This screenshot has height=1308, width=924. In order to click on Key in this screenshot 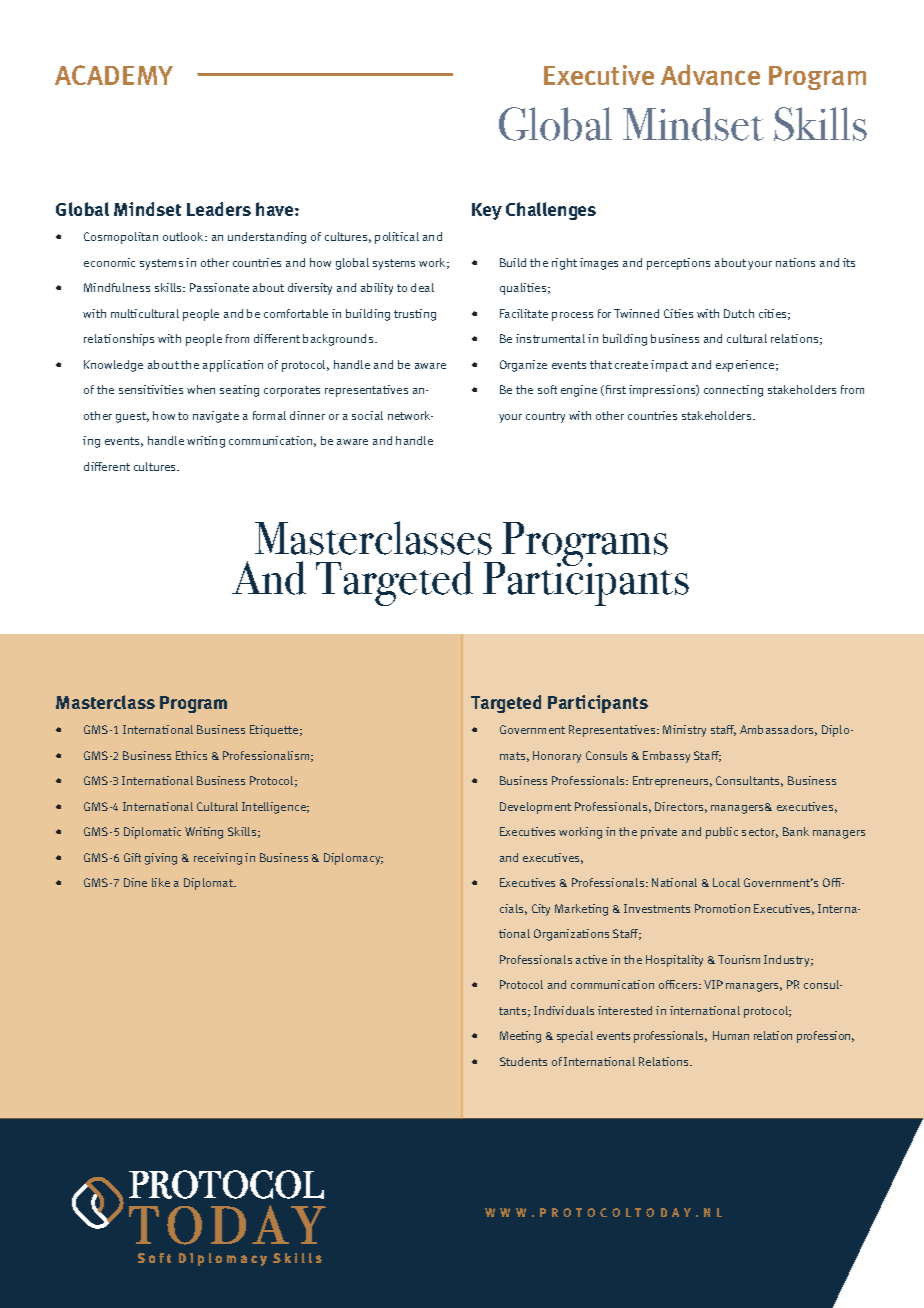, I will do `click(487, 211)`.
